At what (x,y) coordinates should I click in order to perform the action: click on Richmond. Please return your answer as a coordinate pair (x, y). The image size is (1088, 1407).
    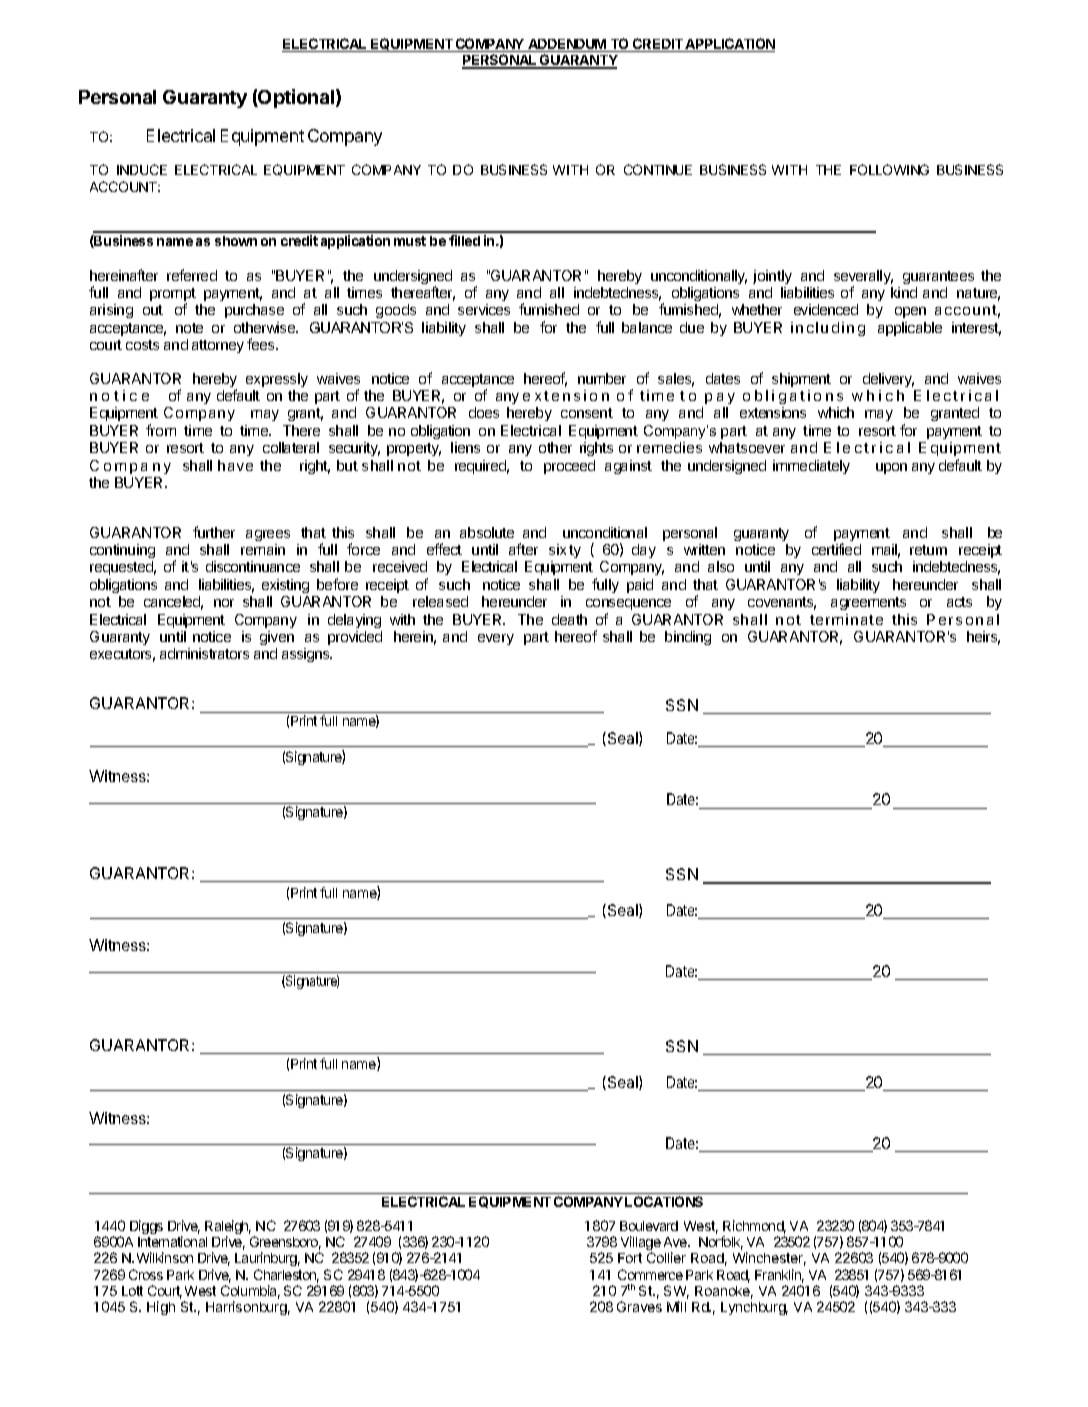
    Looking at the image, I should click on (754, 1227).
